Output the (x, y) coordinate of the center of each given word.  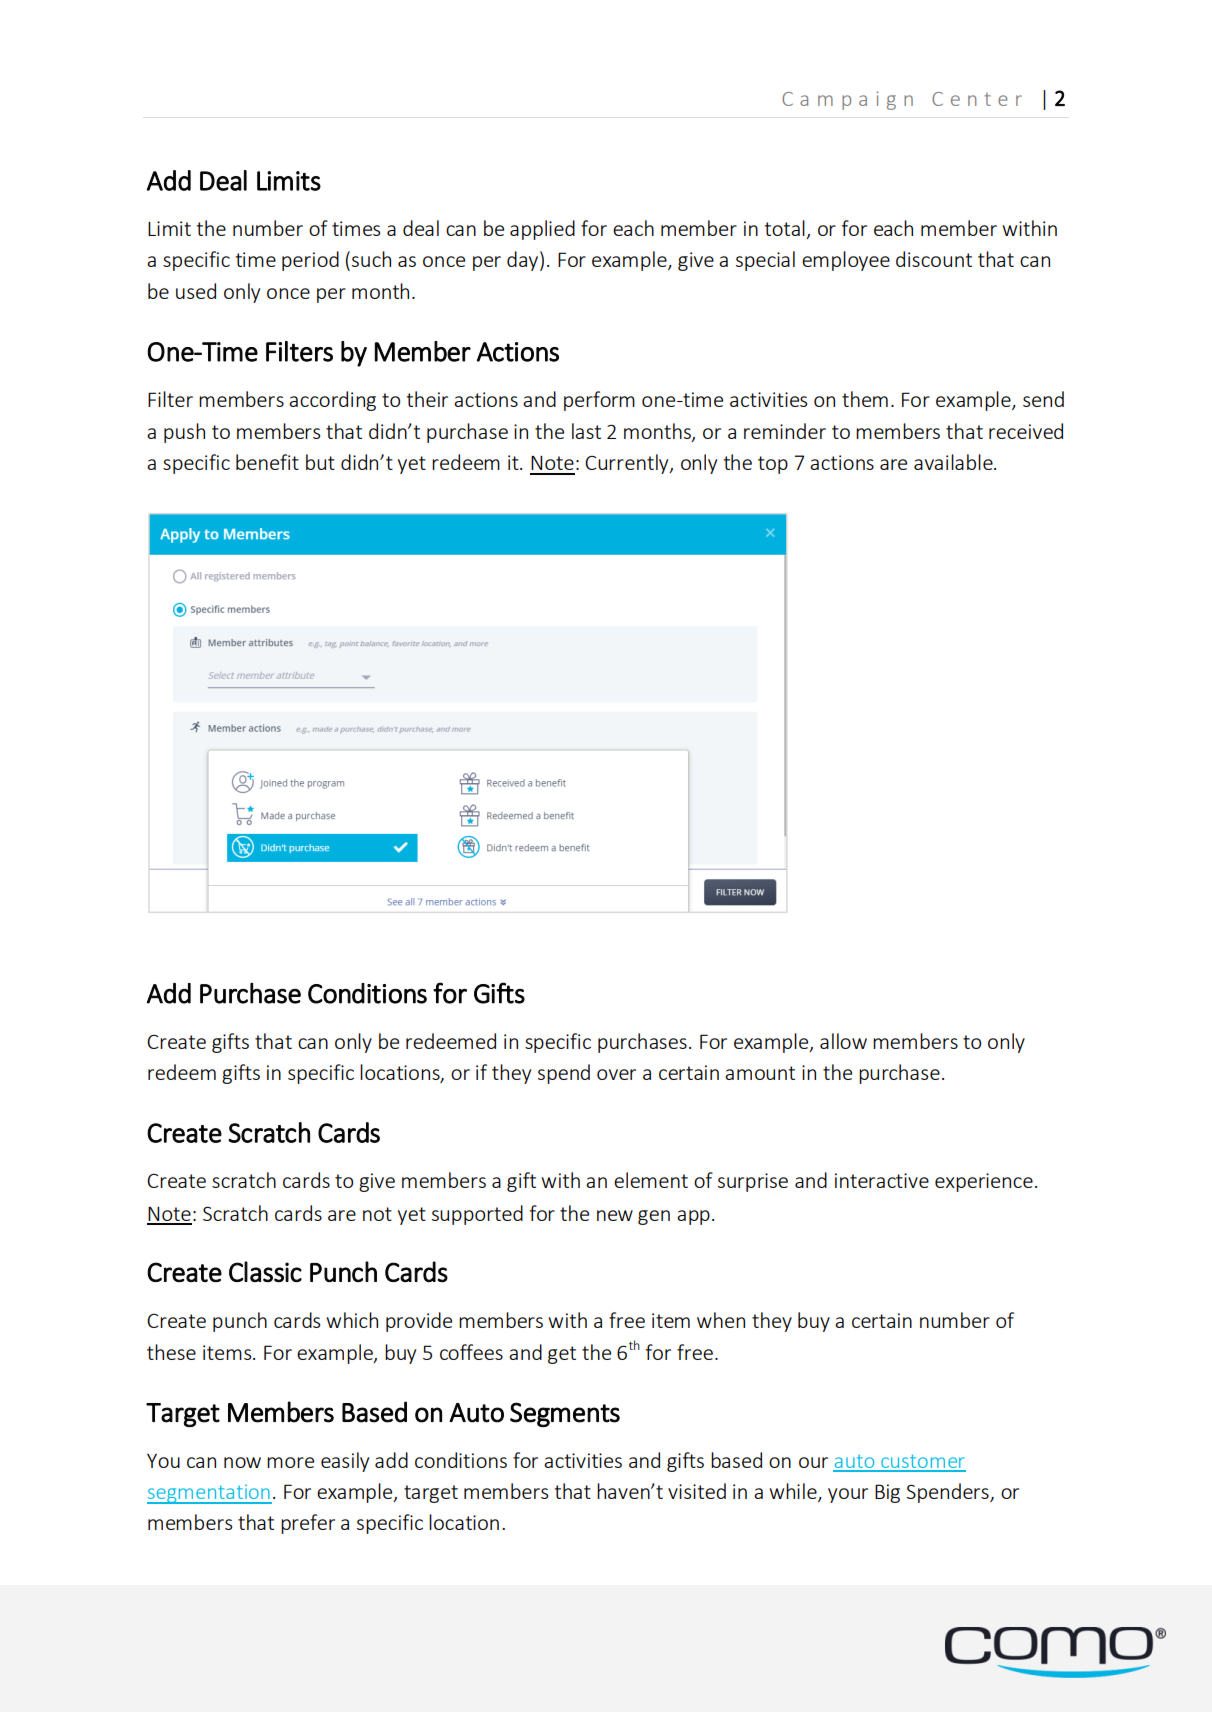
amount (760, 1073)
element (651, 1180)
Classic (265, 1271)
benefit (267, 462)
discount (934, 259)
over (616, 1074)
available (954, 462)
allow (843, 1041)
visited (697, 1491)
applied (542, 230)
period (310, 261)
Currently (628, 464)
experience (984, 1182)
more (290, 1462)
